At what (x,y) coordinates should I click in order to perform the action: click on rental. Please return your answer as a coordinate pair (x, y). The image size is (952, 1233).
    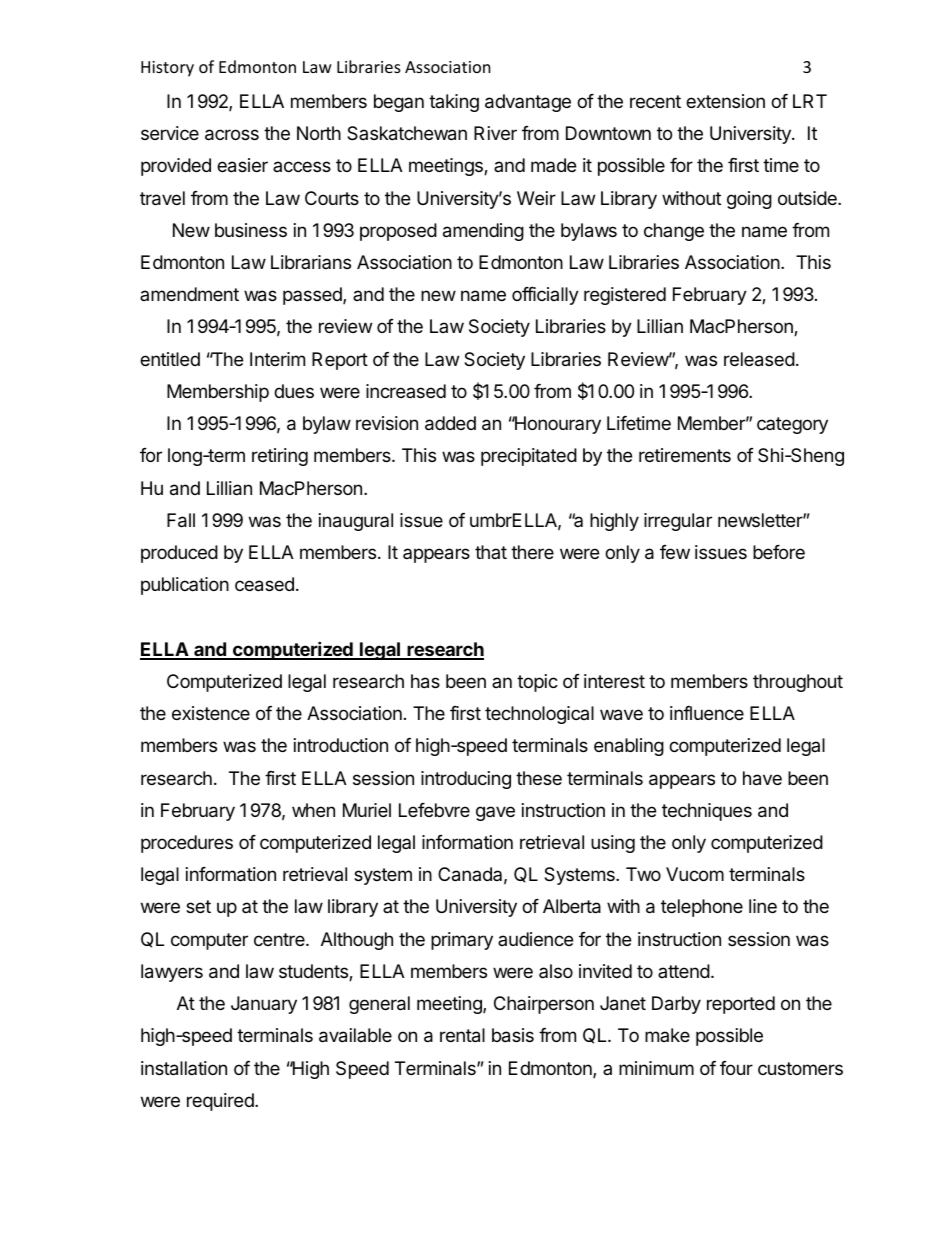
    Looking at the image, I should click on (462, 1035).
